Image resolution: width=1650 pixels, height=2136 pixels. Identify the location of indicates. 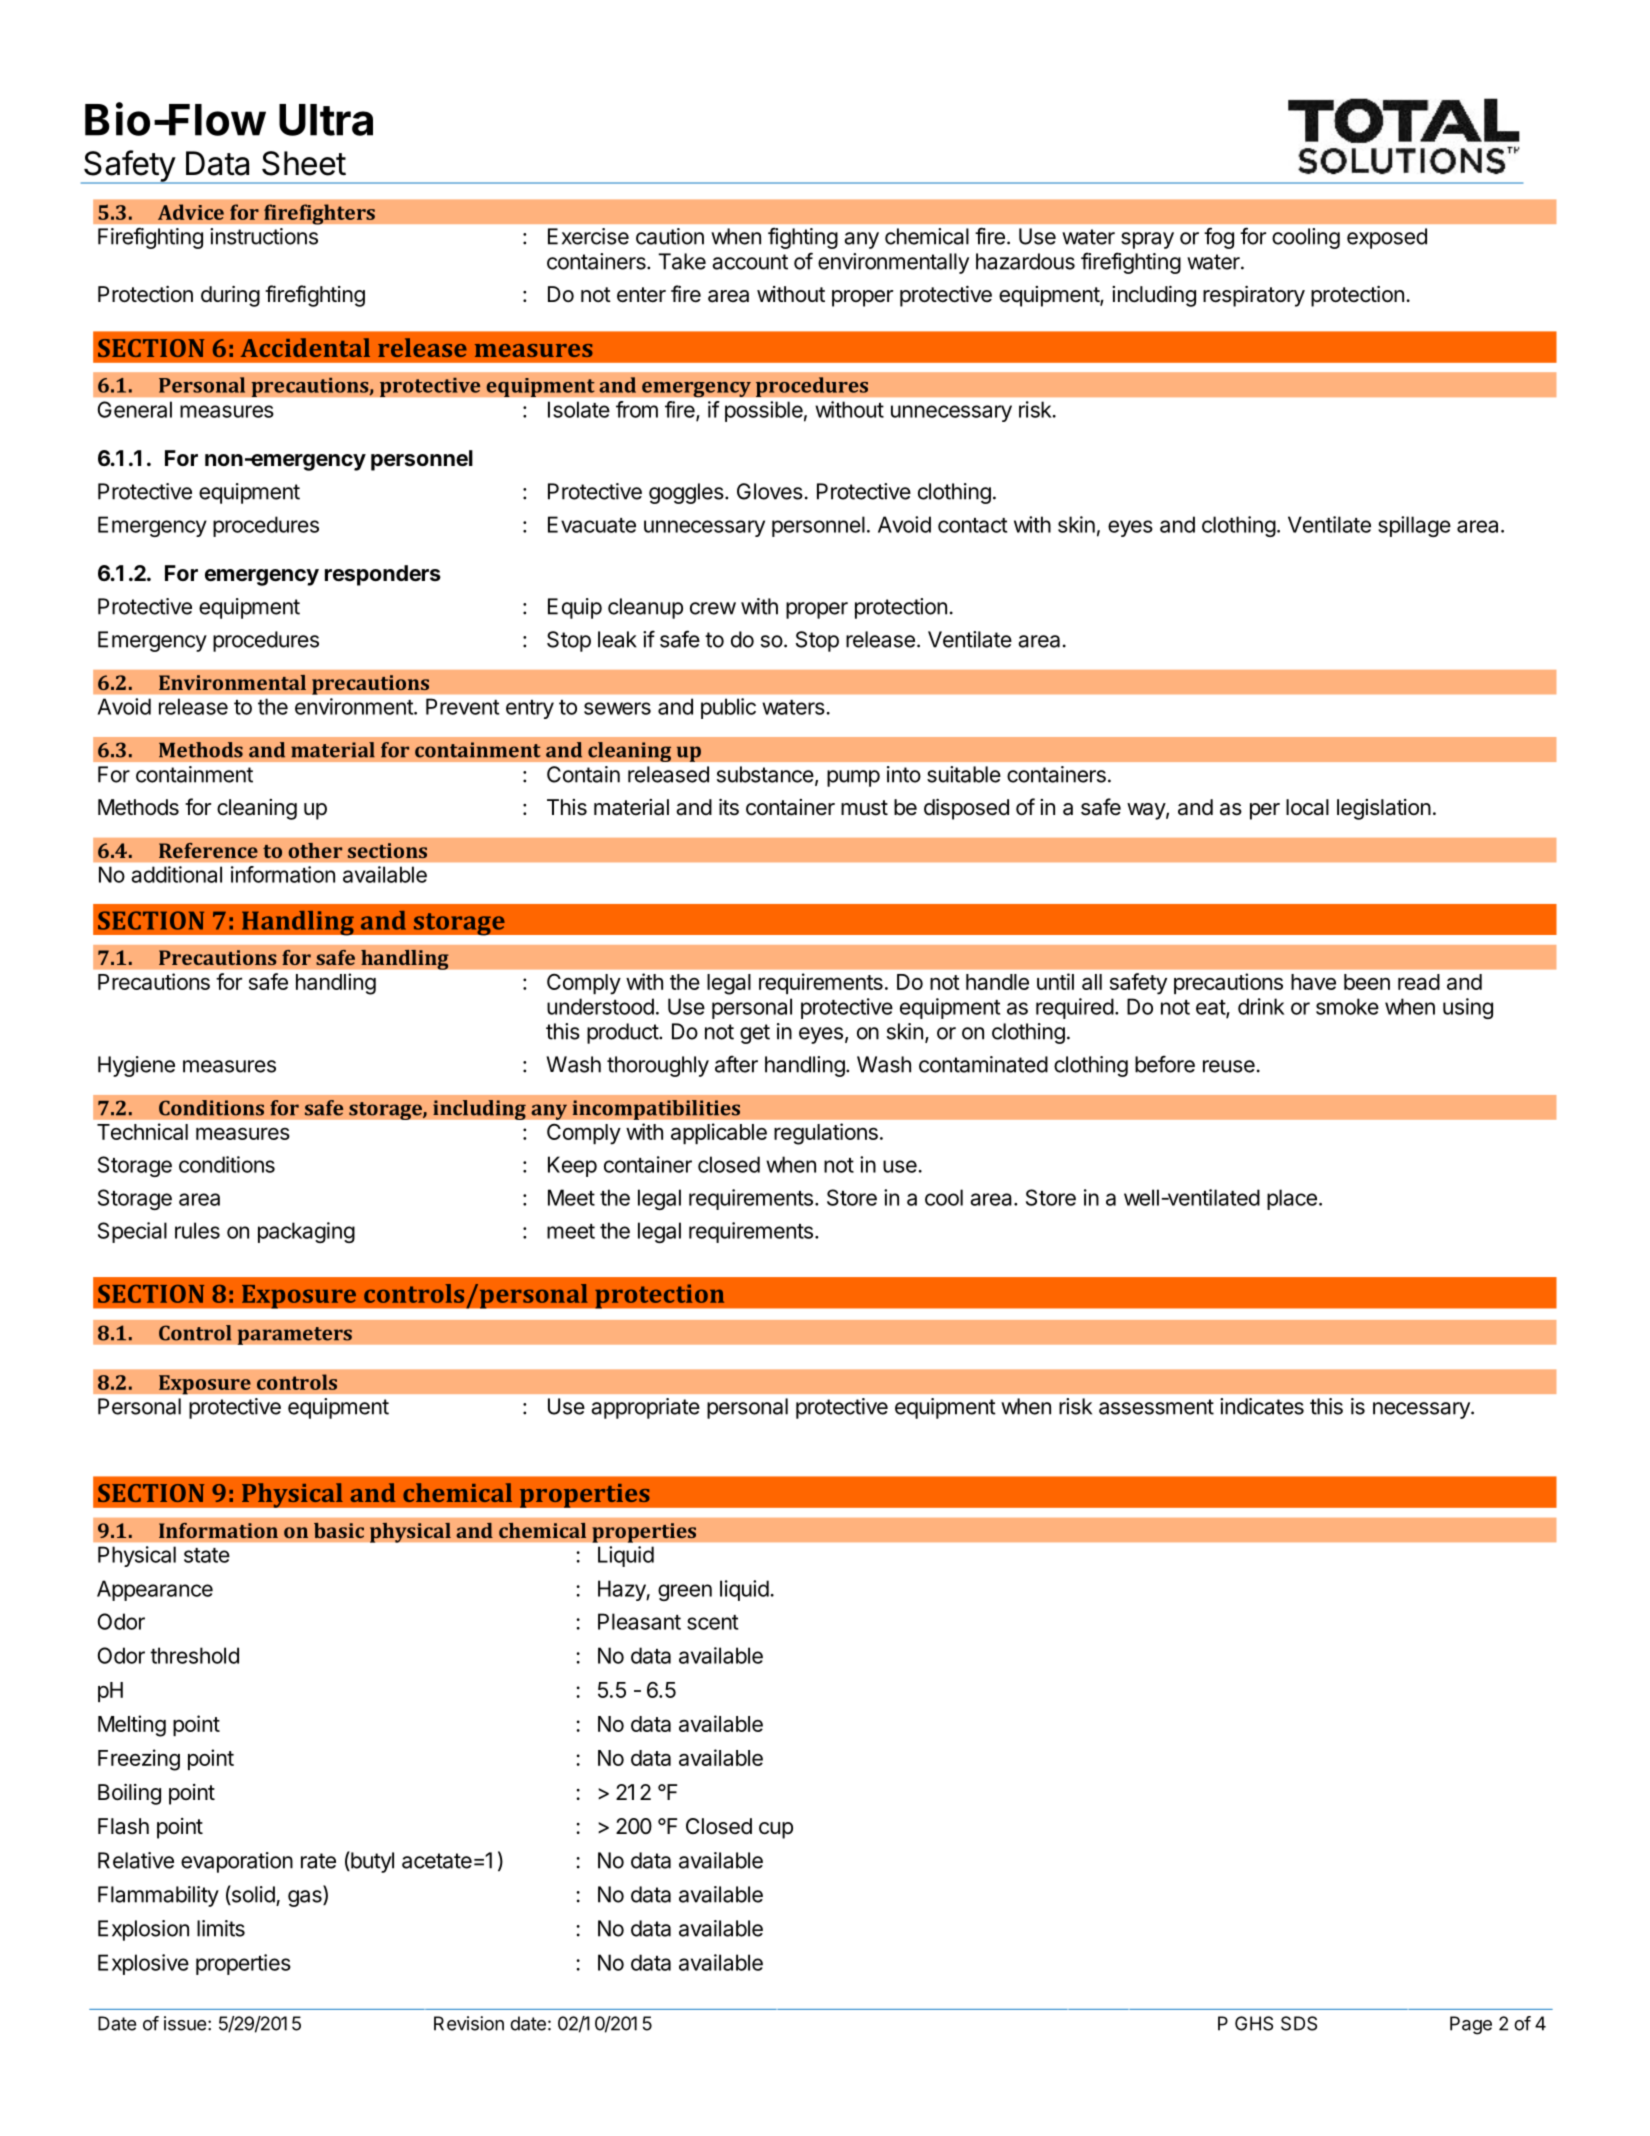
(1262, 1406).
